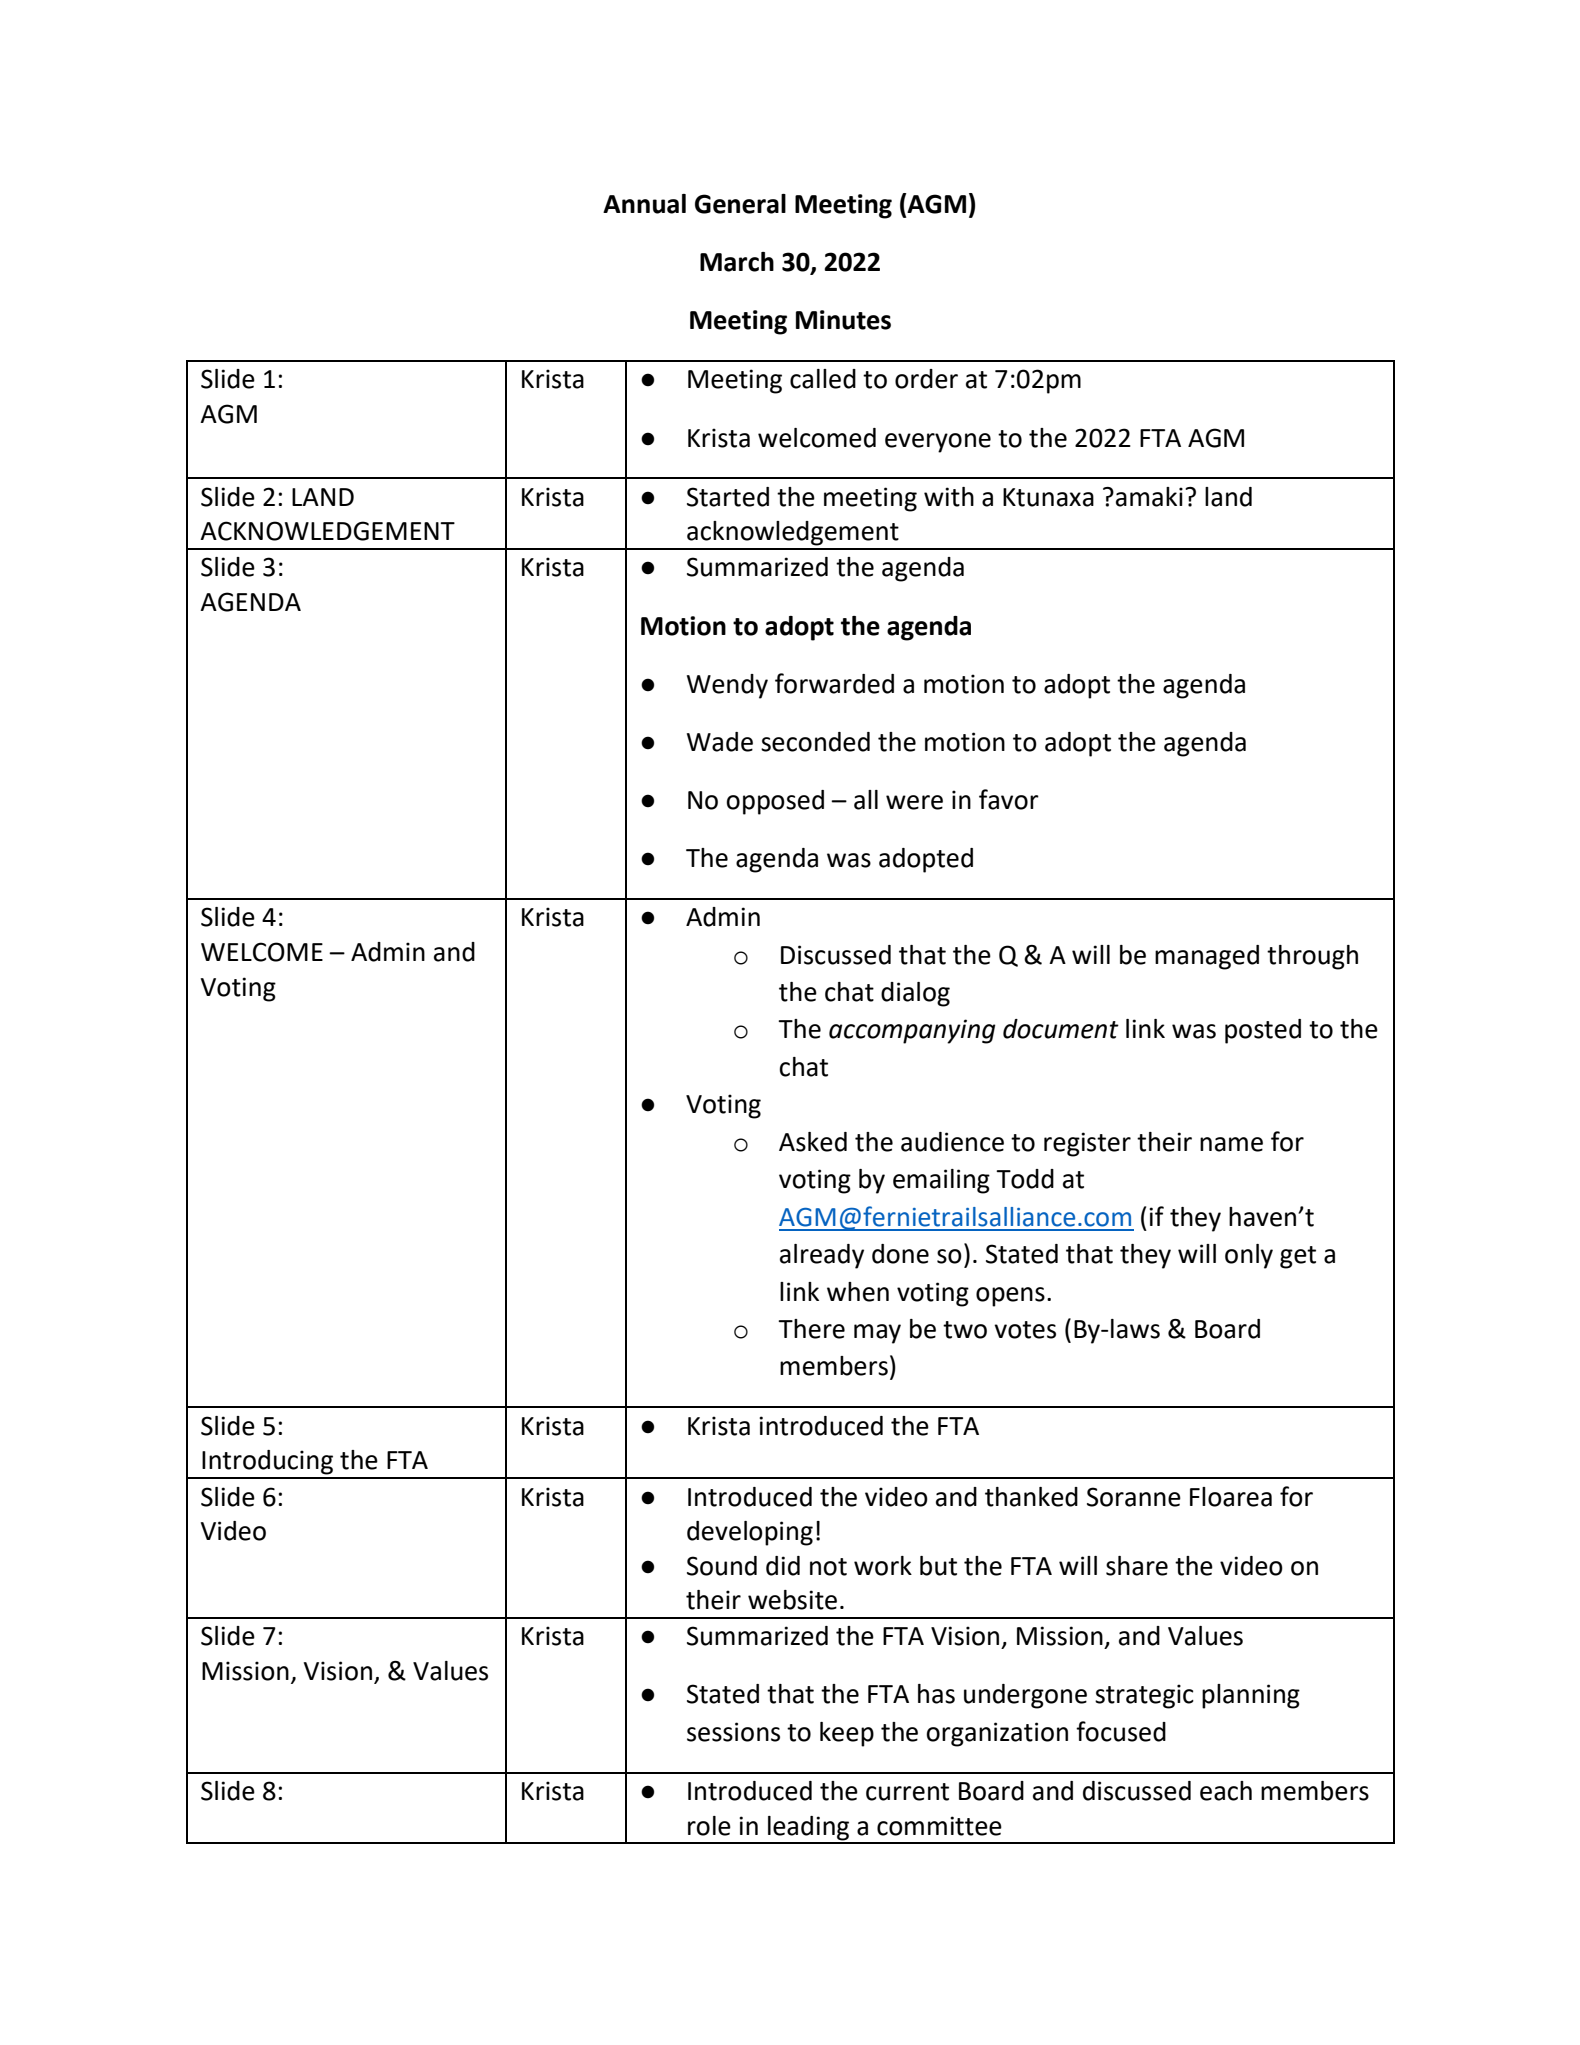 This screenshot has width=1580, height=2045. What do you see at coordinates (926, 379) in the screenshot?
I see `order` at bounding box center [926, 379].
